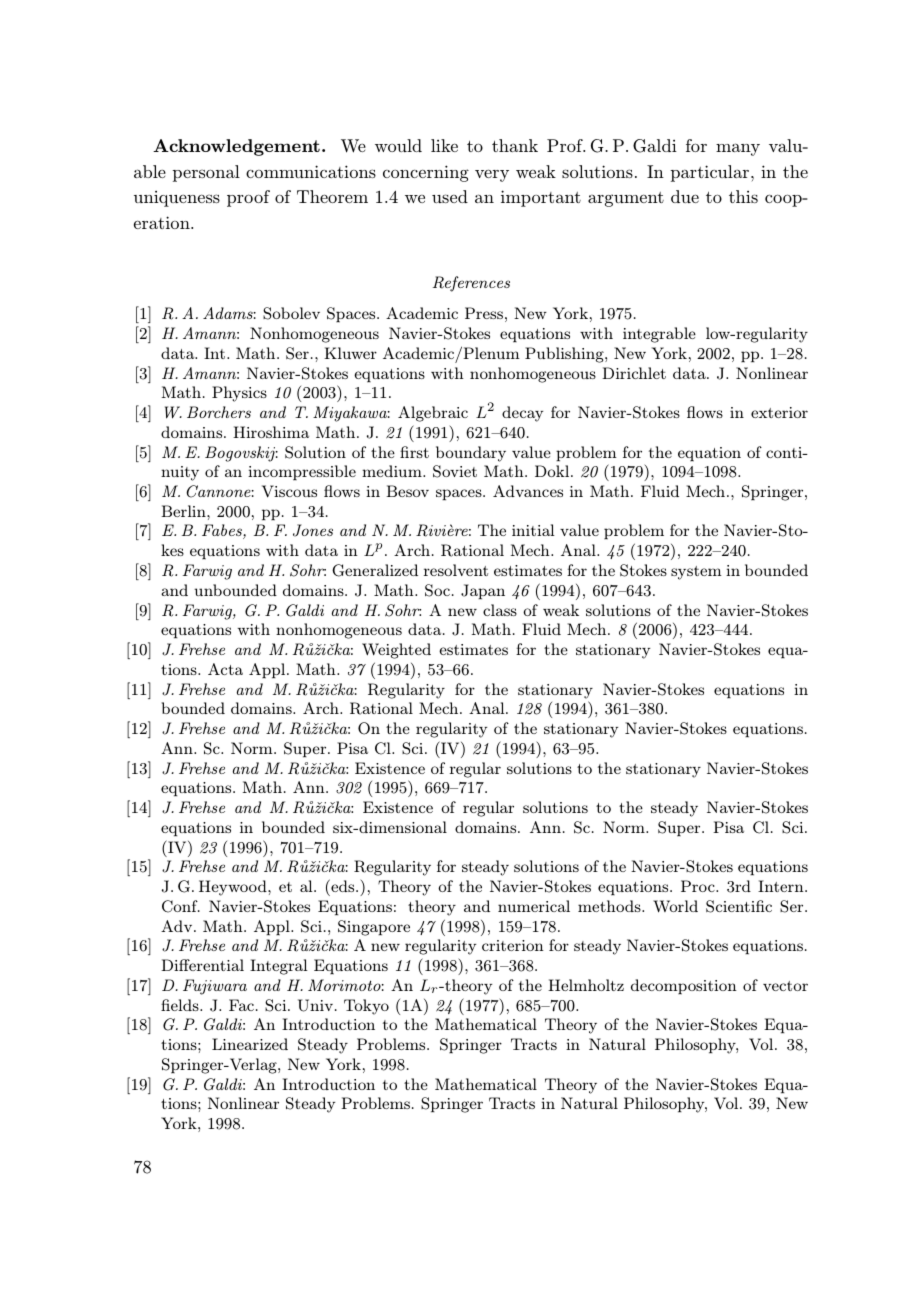  What do you see at coordinates (711, 173) in the image?
I see `particular` at bounding box center [711, 173].
